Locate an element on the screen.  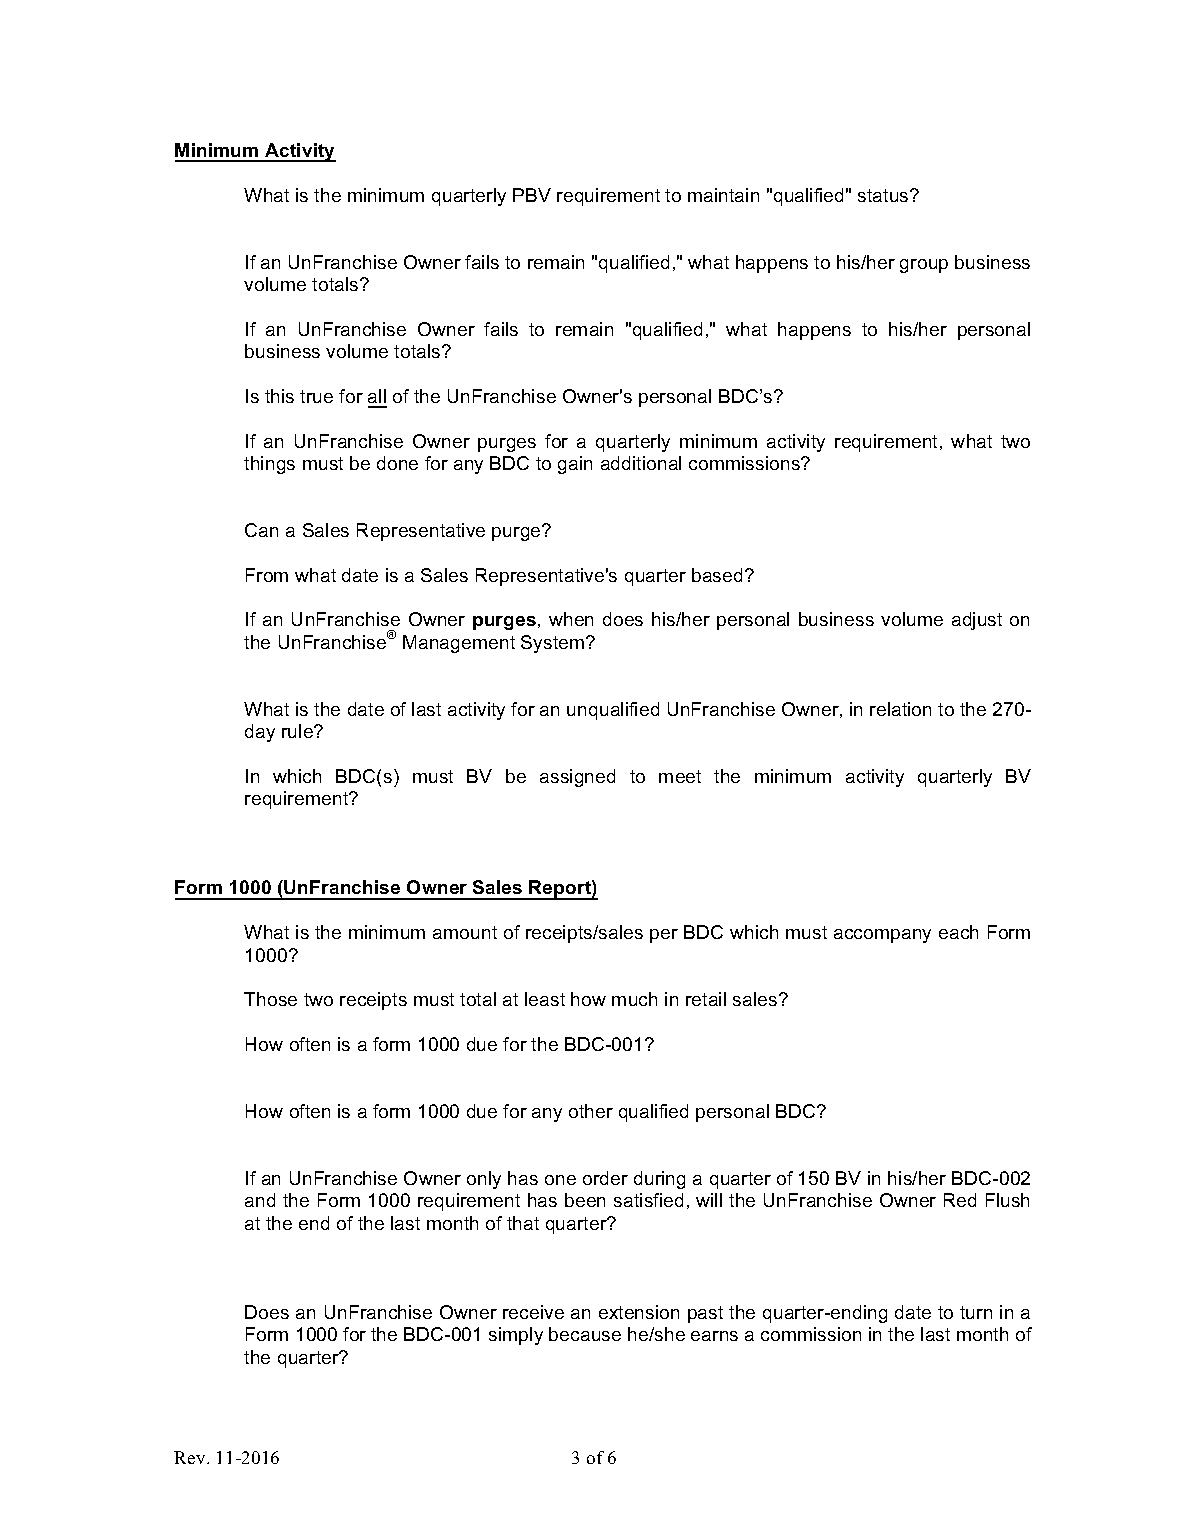
maintain is located at coordinates (723, 195).
